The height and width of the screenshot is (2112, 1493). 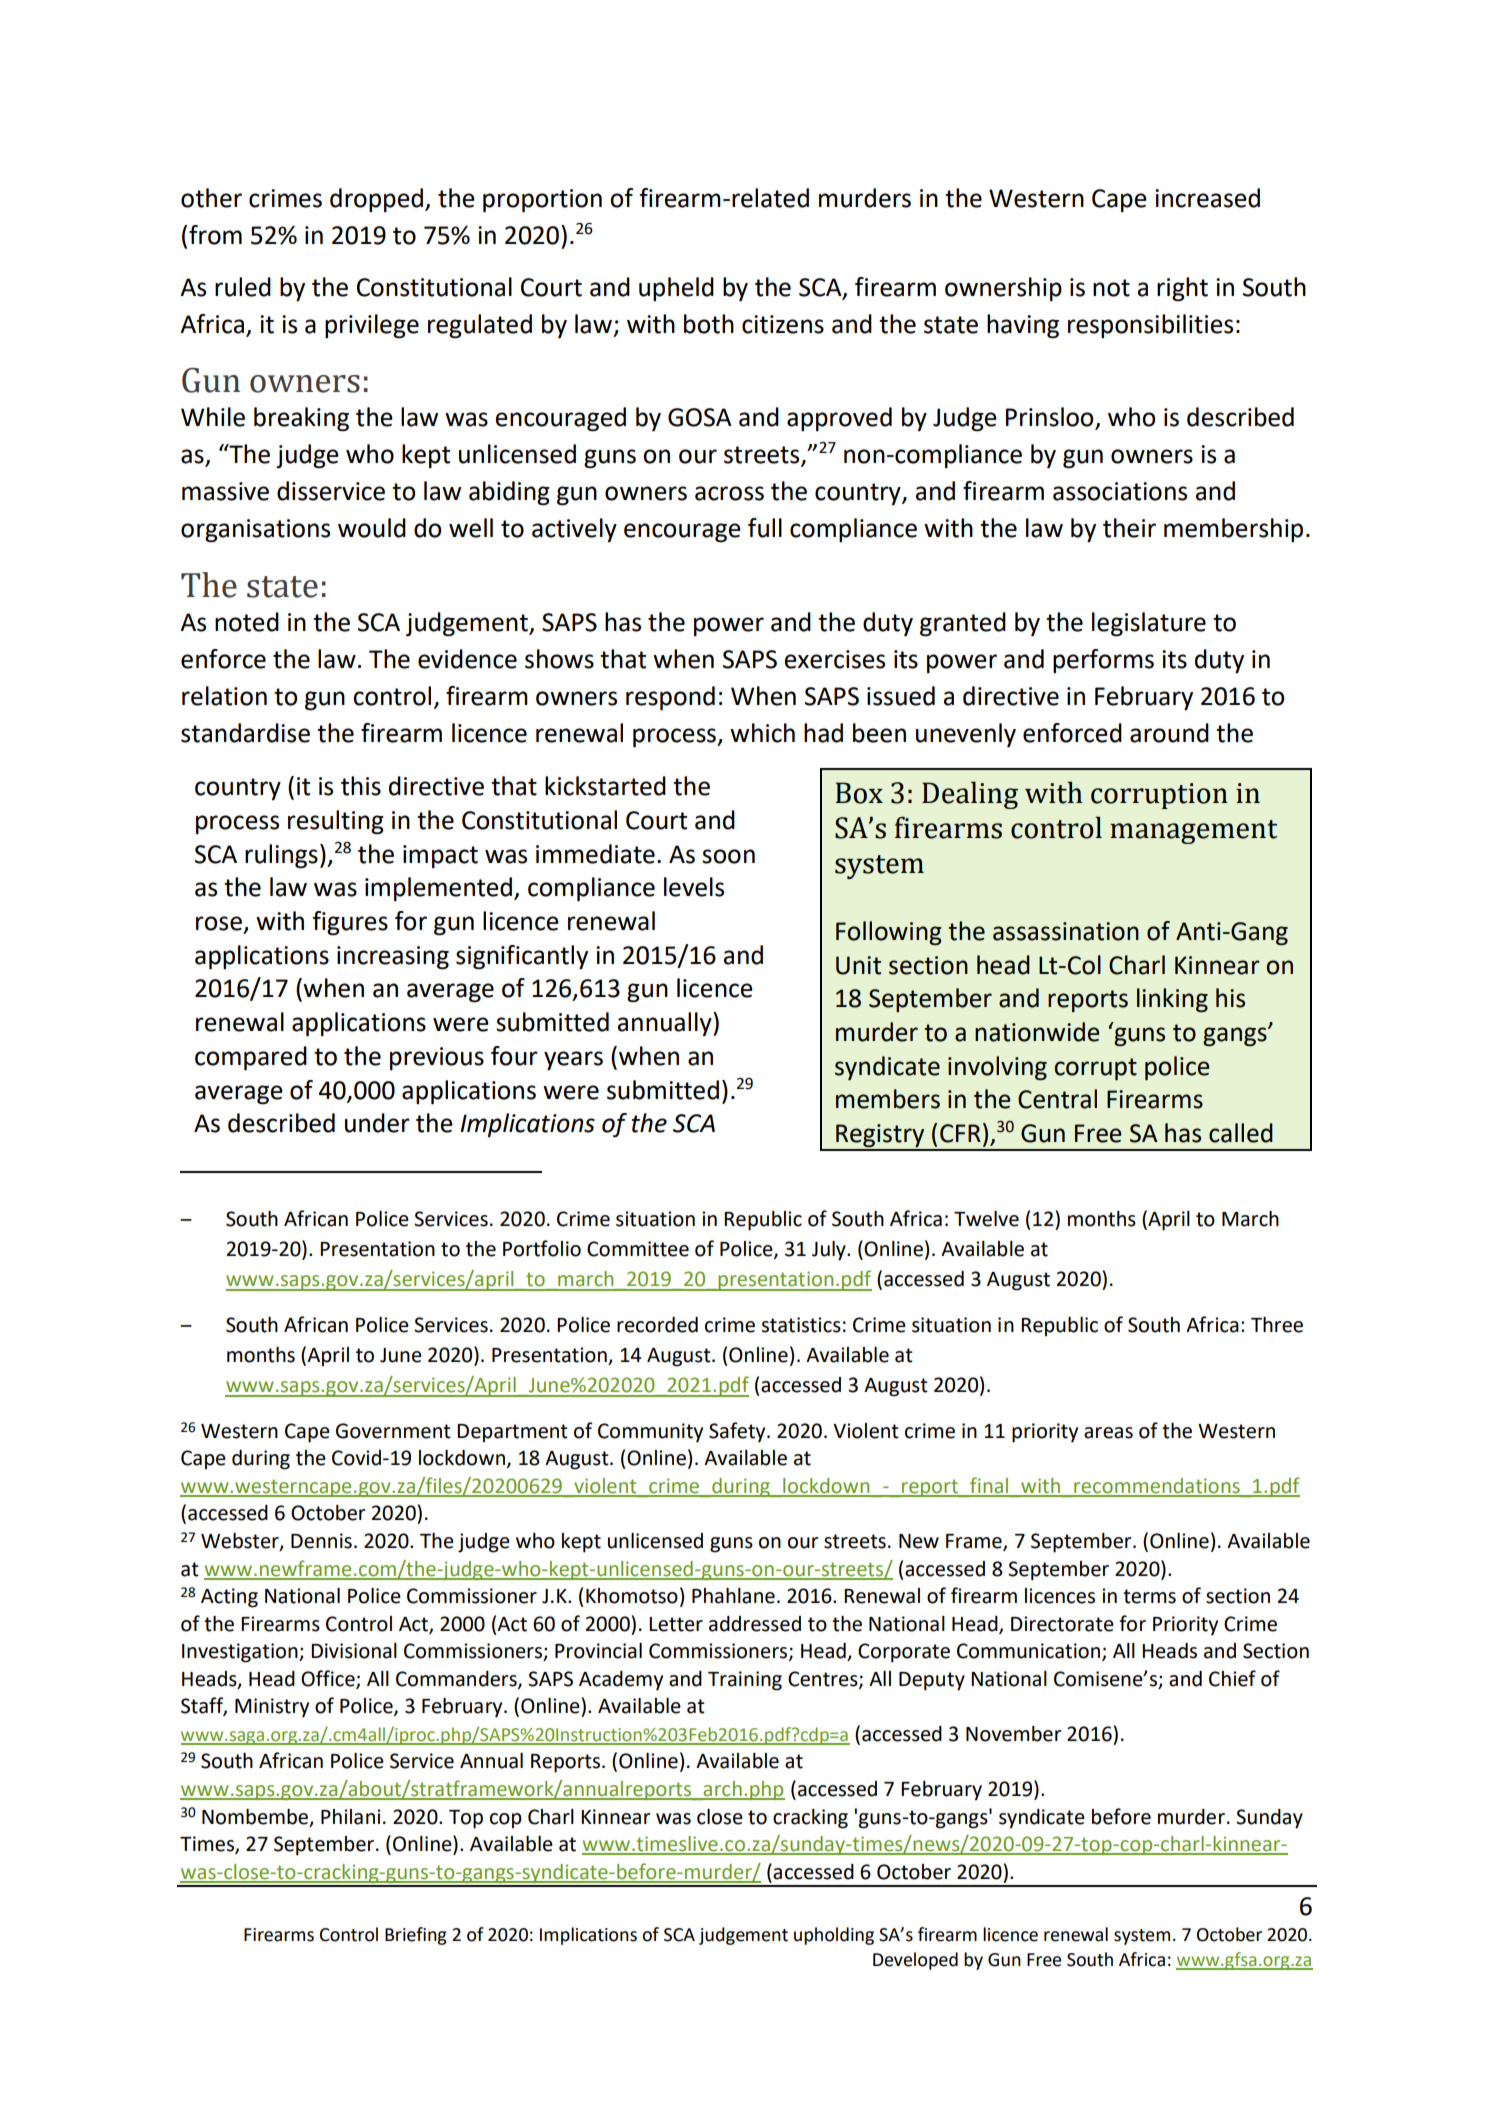 I want to click on under, so click(x=377, y=1123).
